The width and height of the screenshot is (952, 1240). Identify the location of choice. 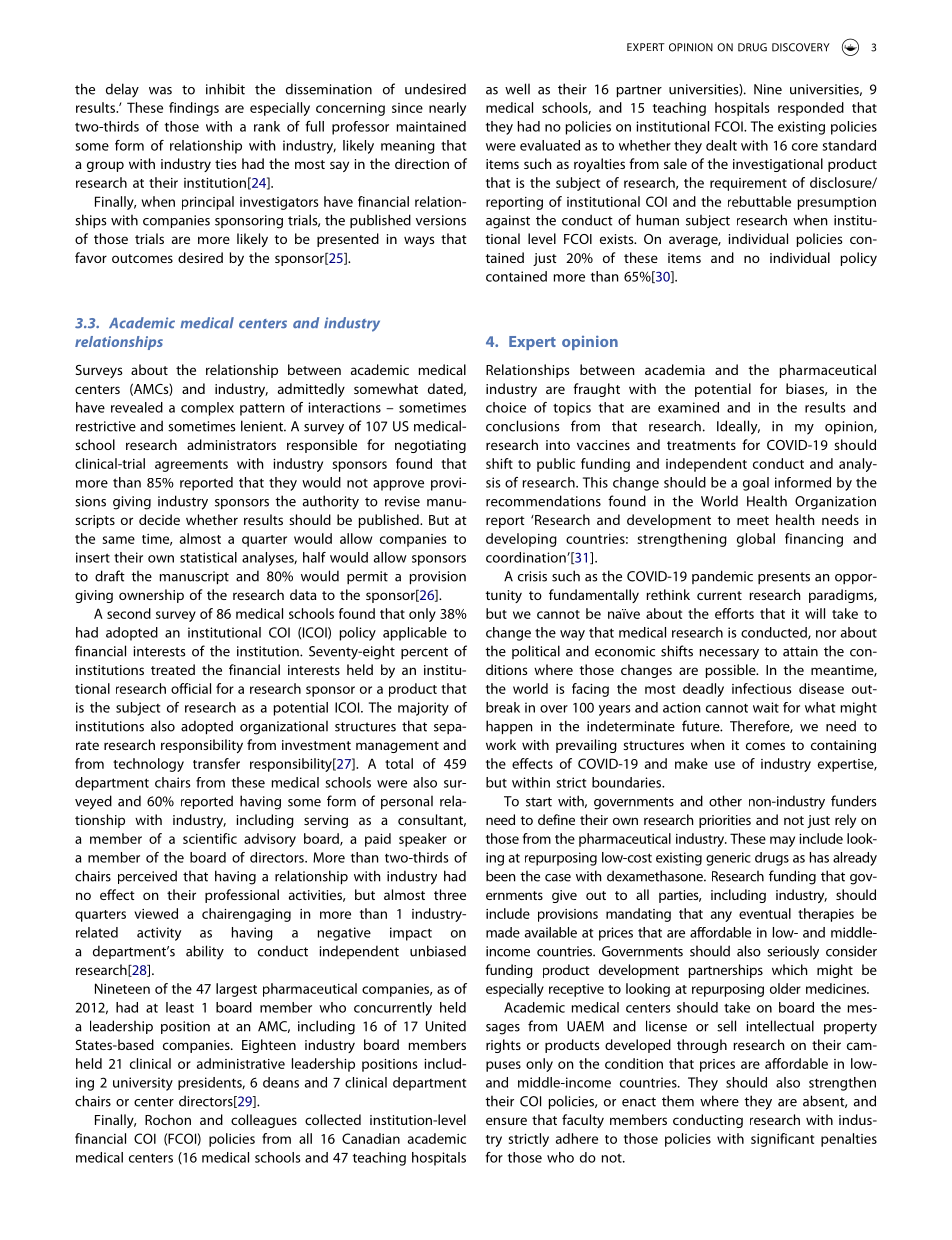
(506, 407).
